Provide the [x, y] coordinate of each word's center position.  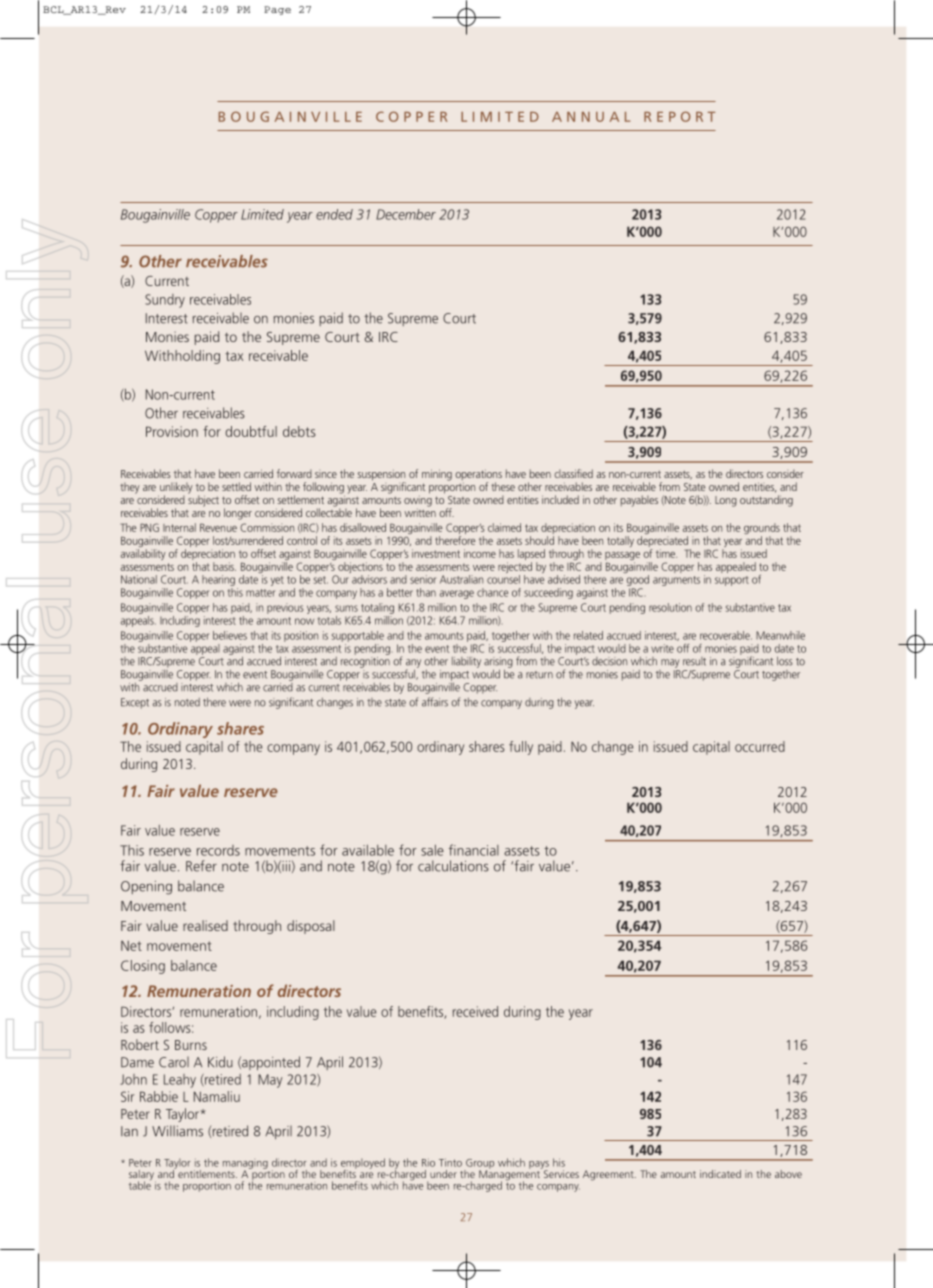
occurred [760, 746]
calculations [453, 866]
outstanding [766, 501]
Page [277, 10]
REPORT [679, 116]
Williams [177, 1131]
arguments [676, 581]
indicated [720, 1174]
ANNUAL [591, 117]
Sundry [165, 301]
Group [479, 1165]
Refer [201, 866]
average [457, 594]
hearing [218, 582]
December [406, 214]
